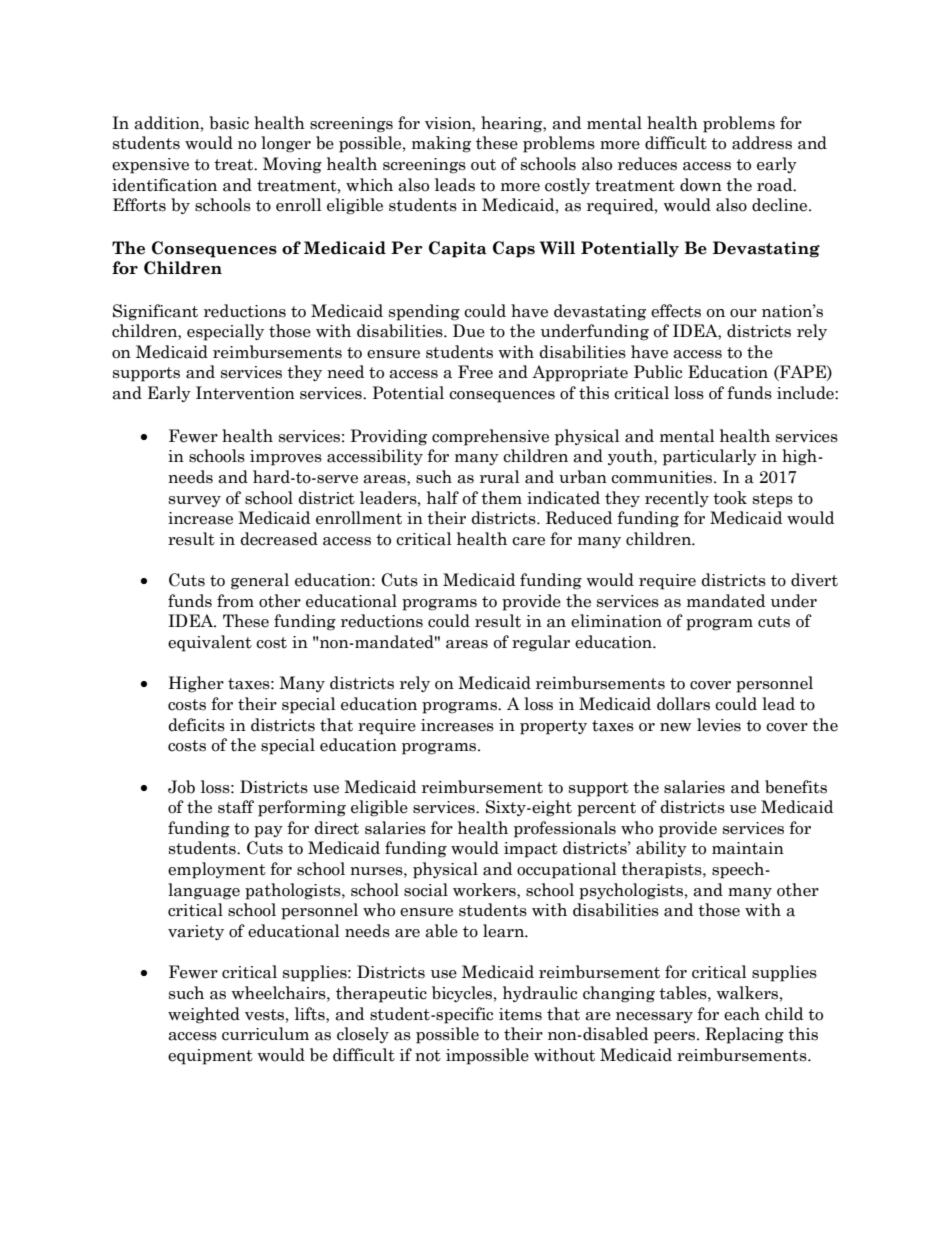 The height and width of the screenshot is (1233, 952). What do you see at coordinates (520, 1014) in the screenshot?
I see `items` at bounding box center [520, 1014].
